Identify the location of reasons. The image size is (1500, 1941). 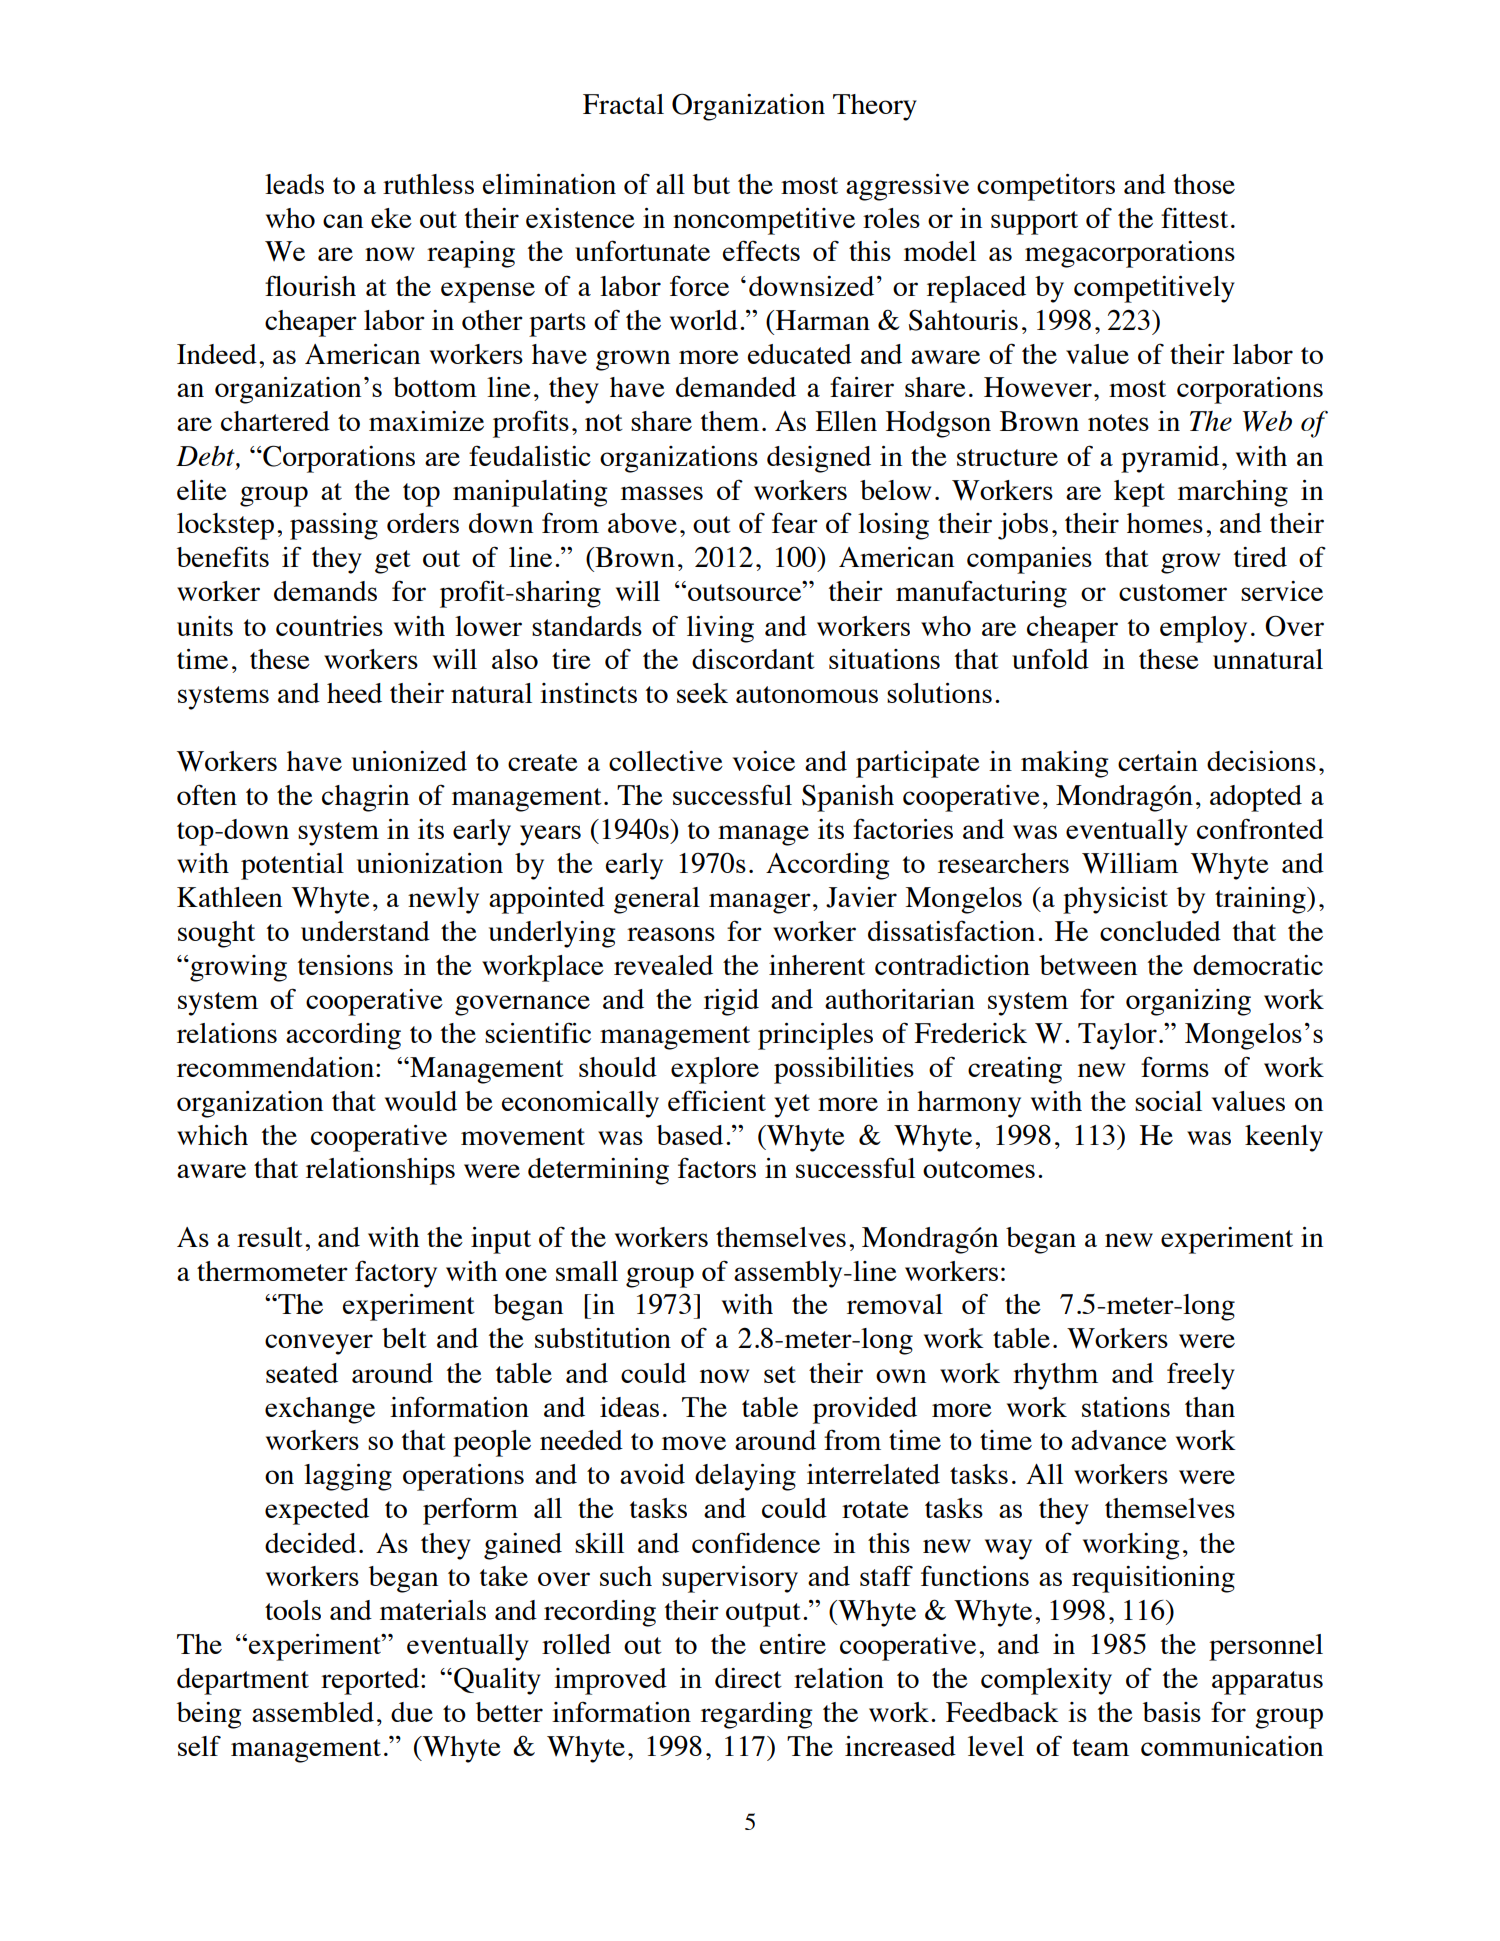
(671, 934).
